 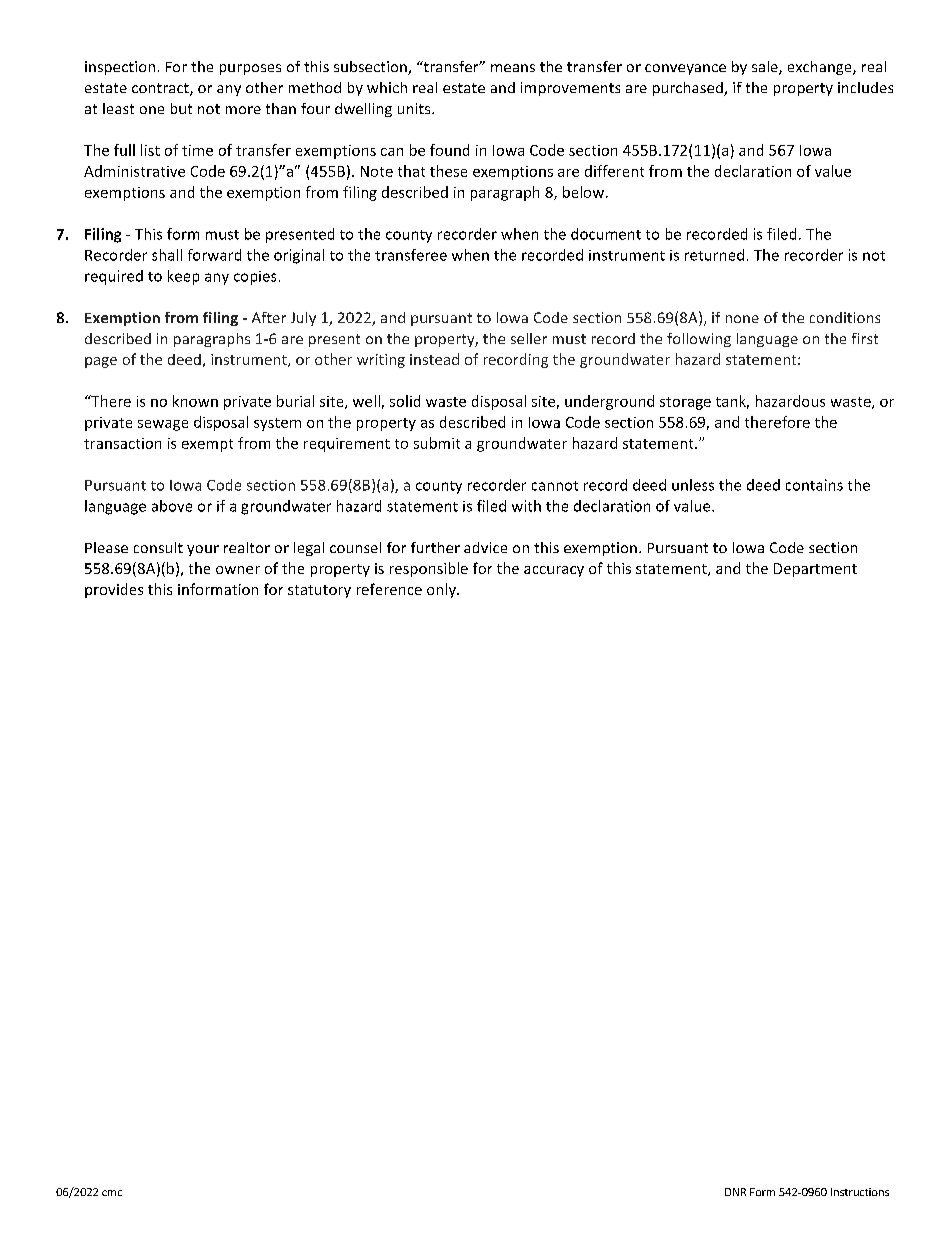 What do you see at coordinates (112, 1193) in the screenshot?
I see `cmc` at bounding box center [112, 1193].
